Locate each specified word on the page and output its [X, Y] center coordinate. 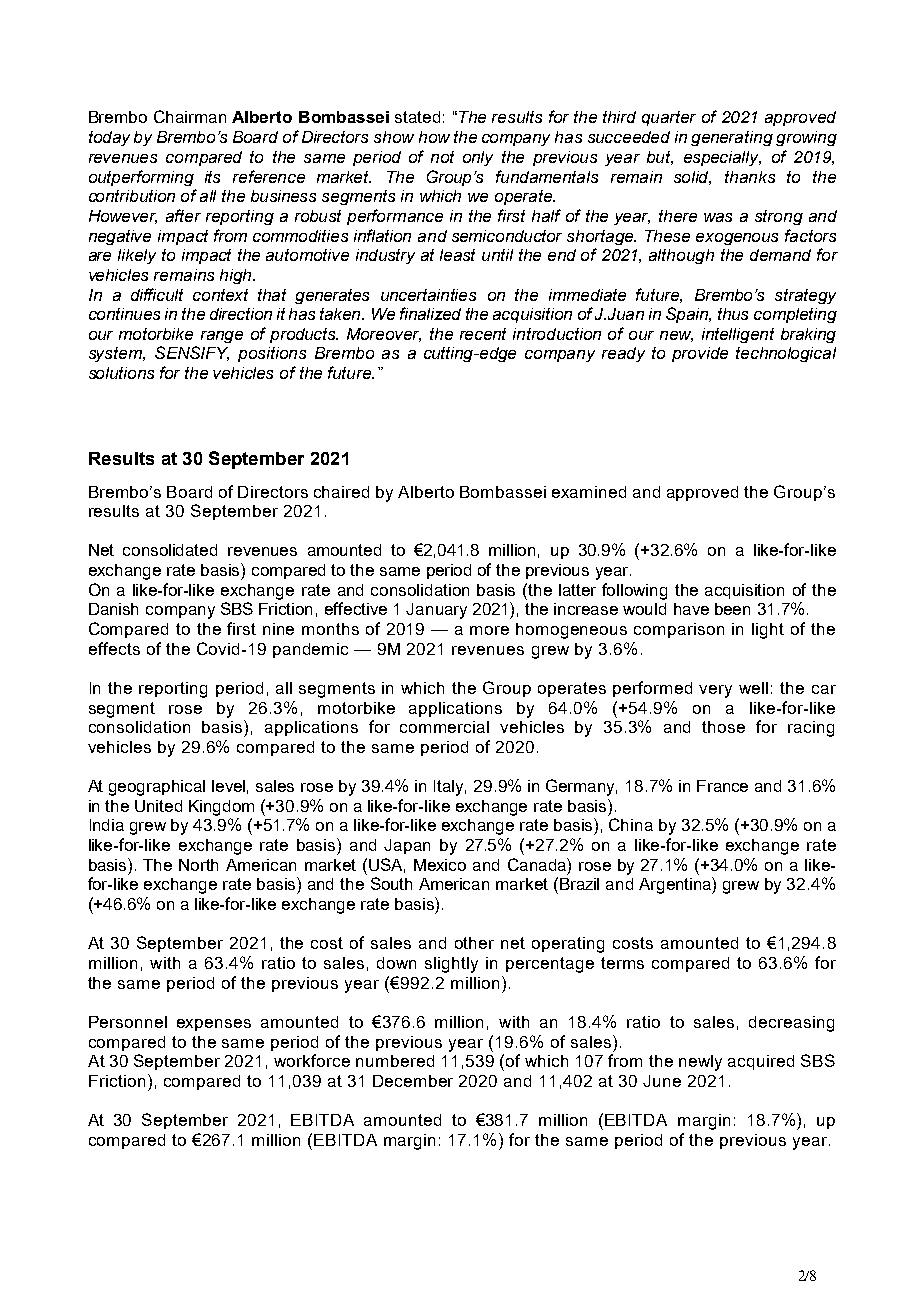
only [478, 158]
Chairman [190, 116]
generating [732, 138]
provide [700, 354]
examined [589, 492]
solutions [121, 373]
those [723, 727]
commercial [444, 727]
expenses [214, 1025]
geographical [157, 788]
